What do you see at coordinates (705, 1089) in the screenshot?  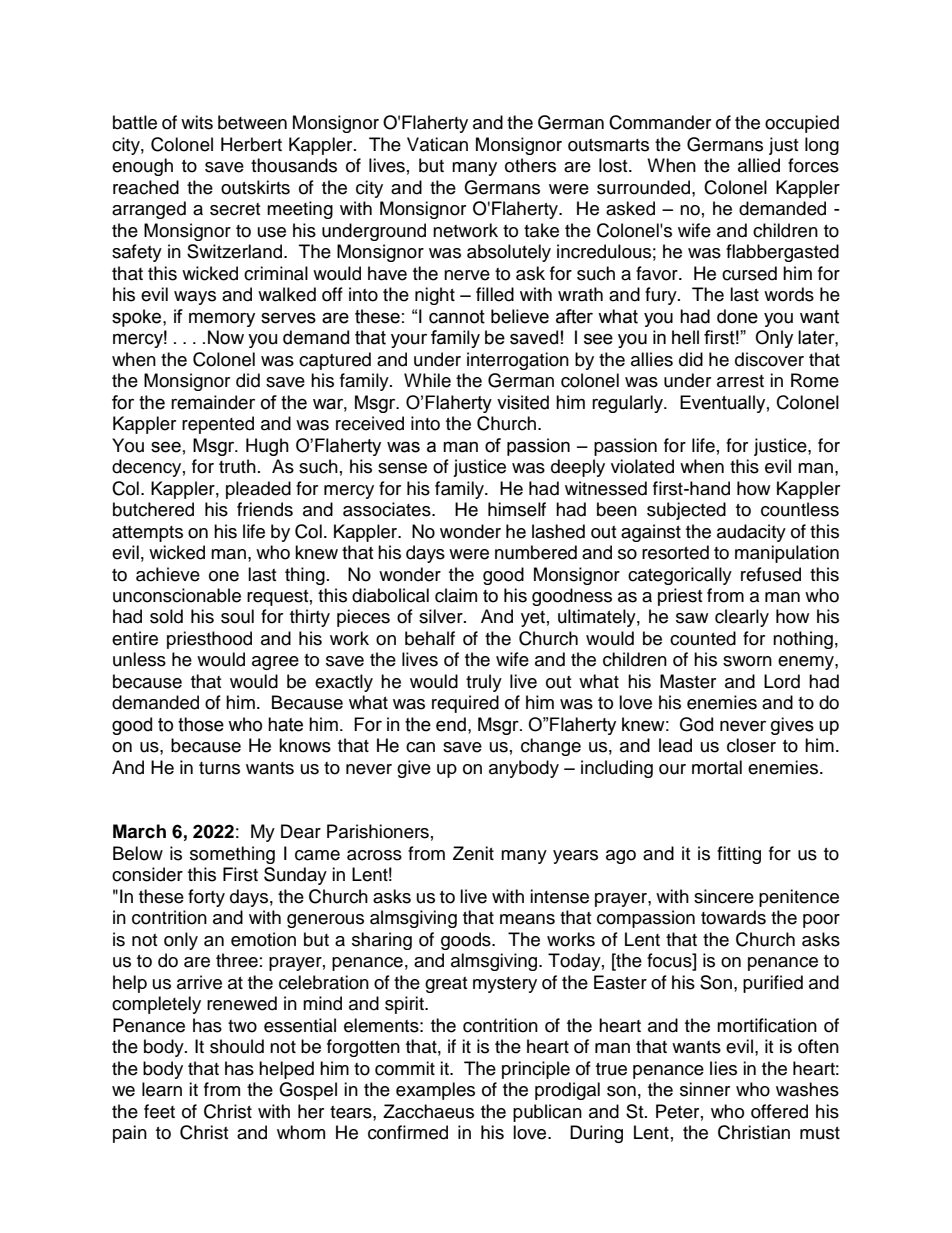 I see `sinner` at bounding box center [705, 1089].
